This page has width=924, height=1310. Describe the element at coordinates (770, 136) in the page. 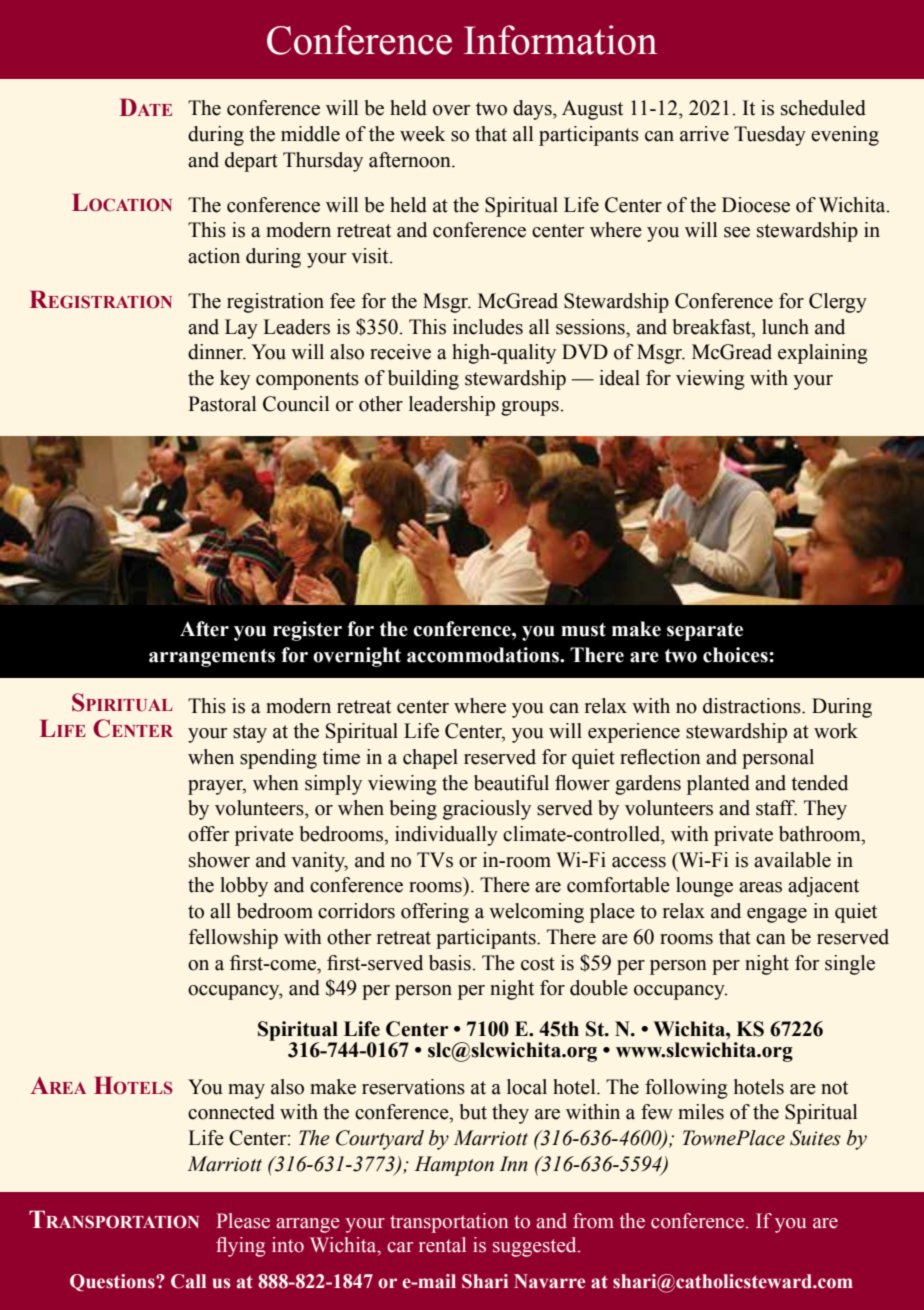

I see `Tuesday` at that location.
